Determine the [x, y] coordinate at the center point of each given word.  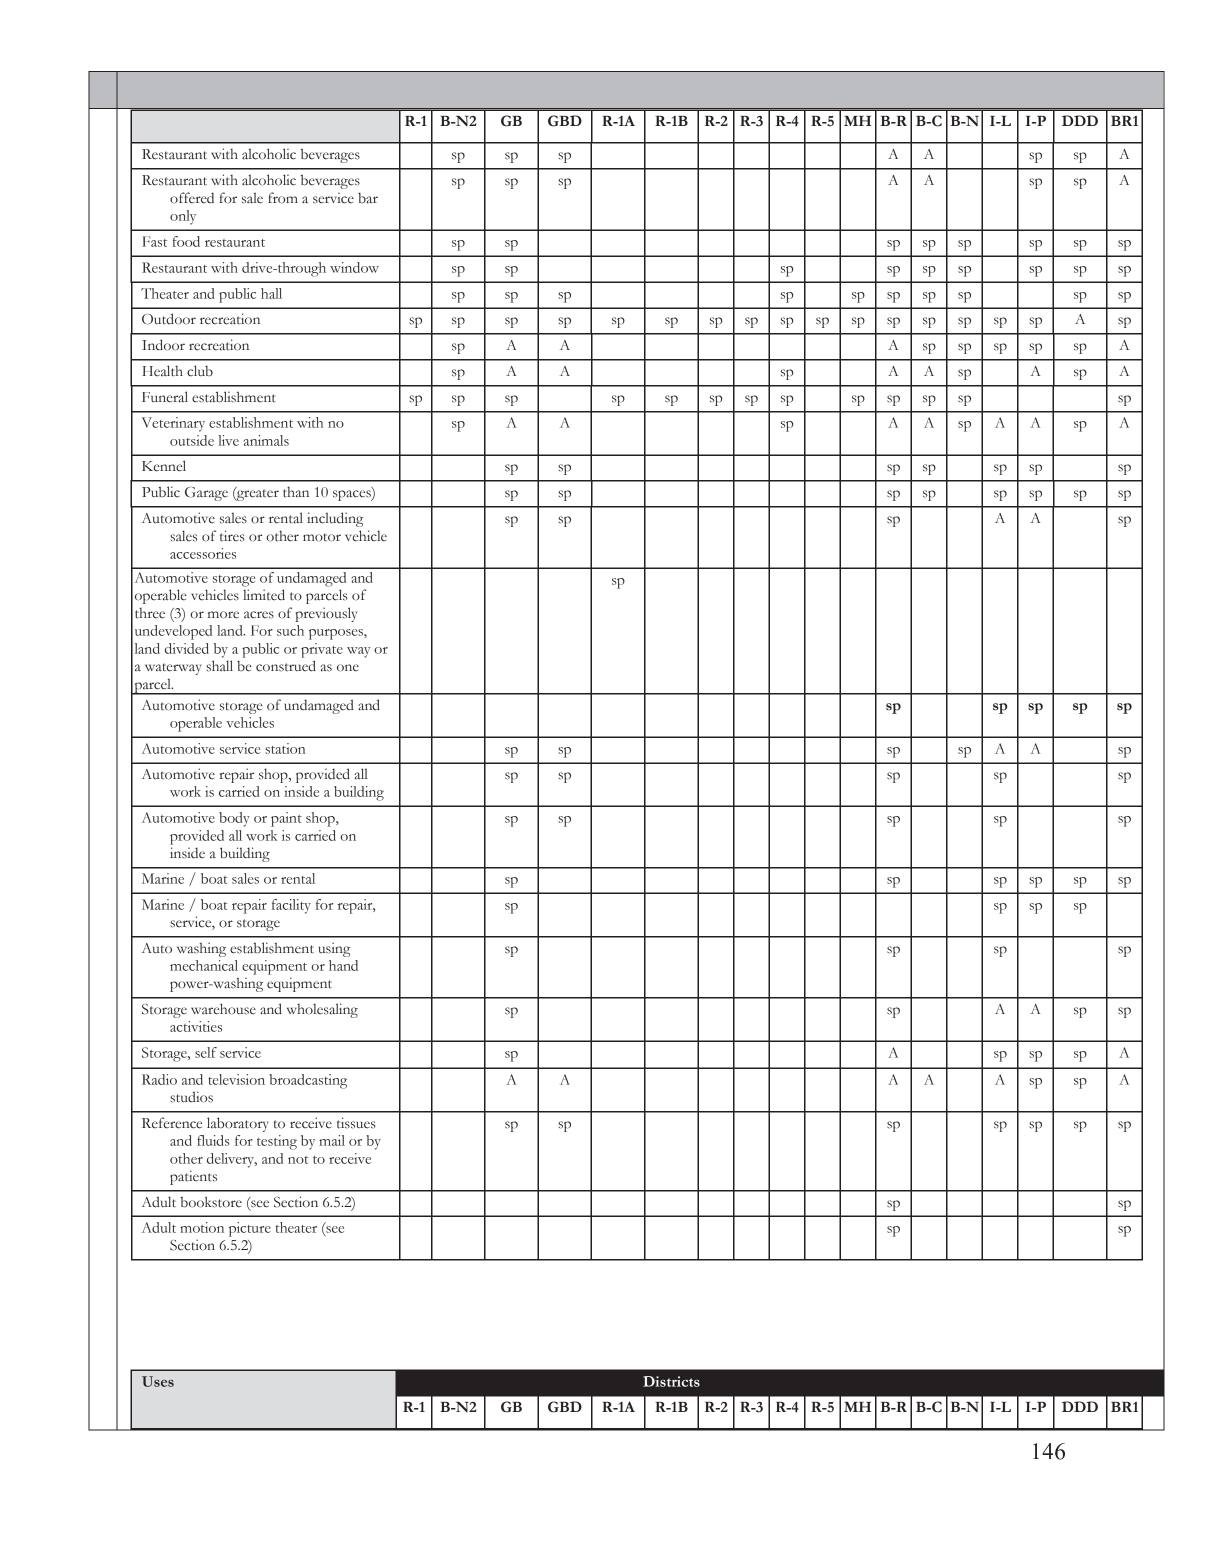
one [348, 668]
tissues [356, 1123]
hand [343, 965]
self [206, 1052]
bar [368, 198]
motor [322, 537]
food [186, 241]
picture [250, 1229]
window [354, 267]
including [335, 519]
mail [332, 1140]
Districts [671, 1381]
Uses [158, 1381]
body [234, 819]
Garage [206, 494]
